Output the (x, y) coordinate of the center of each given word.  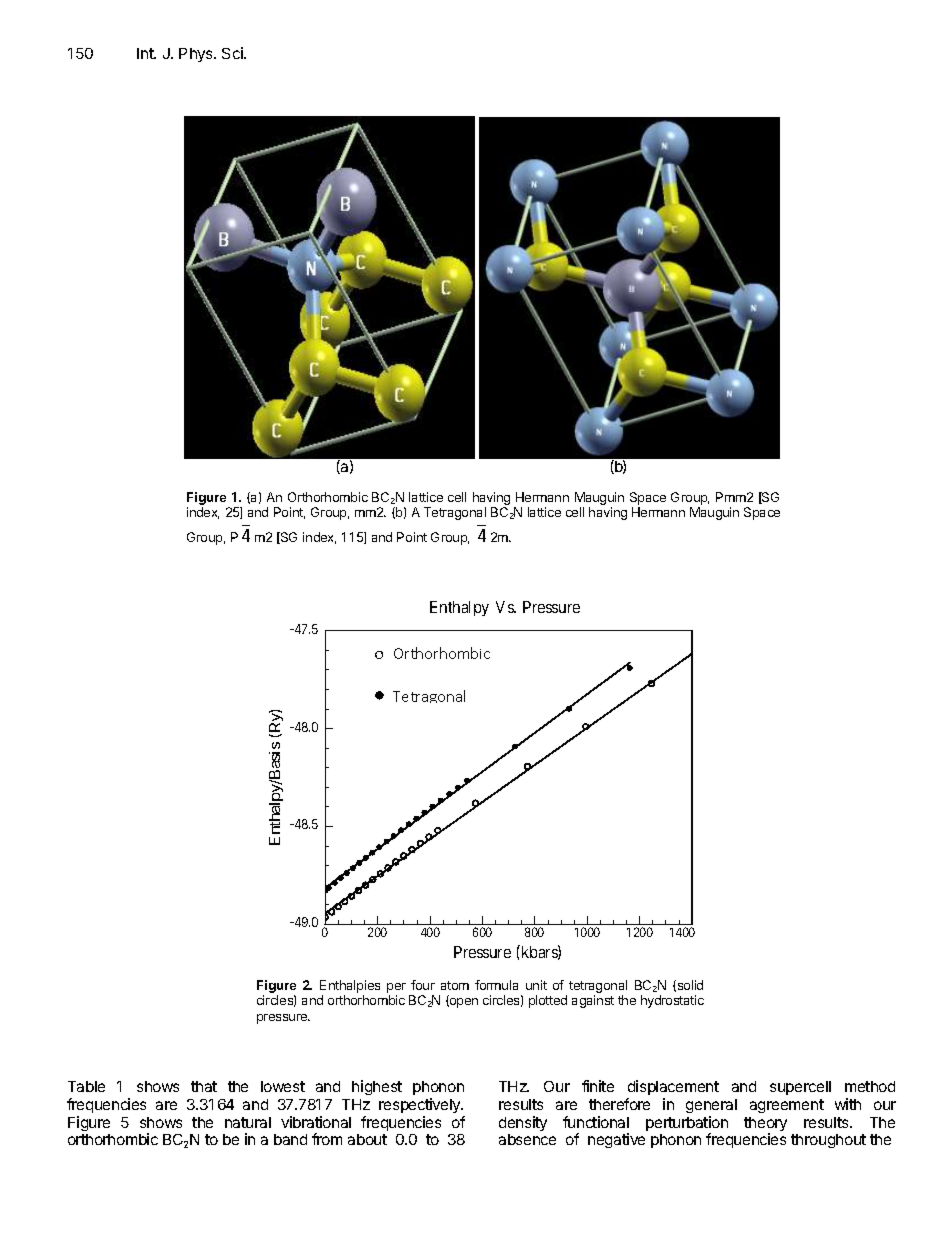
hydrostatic (672, 1001)
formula (496, 985)
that (204, 1086)
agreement (787, 1106)
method (870, 1086)
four (423, 985)
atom (455, 985)
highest (377, 1087)
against (593, 1001)
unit (536, 985)
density (523, 1123)
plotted (548, 1001)
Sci (233, 53)
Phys (197, 55)
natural (248, 1122)
